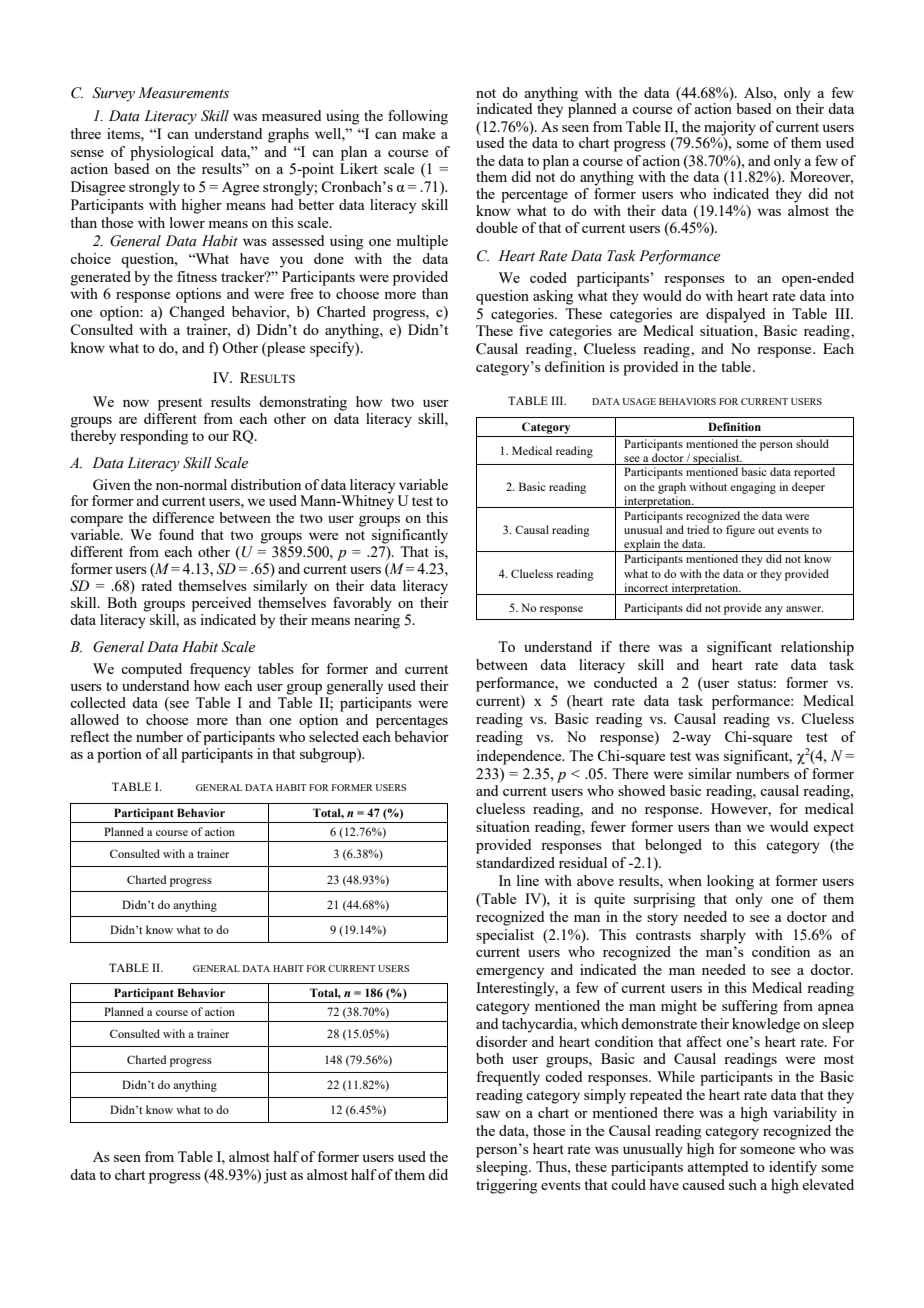 The image size is (924, 1308). I want to click on just, so click(275, 1176).
